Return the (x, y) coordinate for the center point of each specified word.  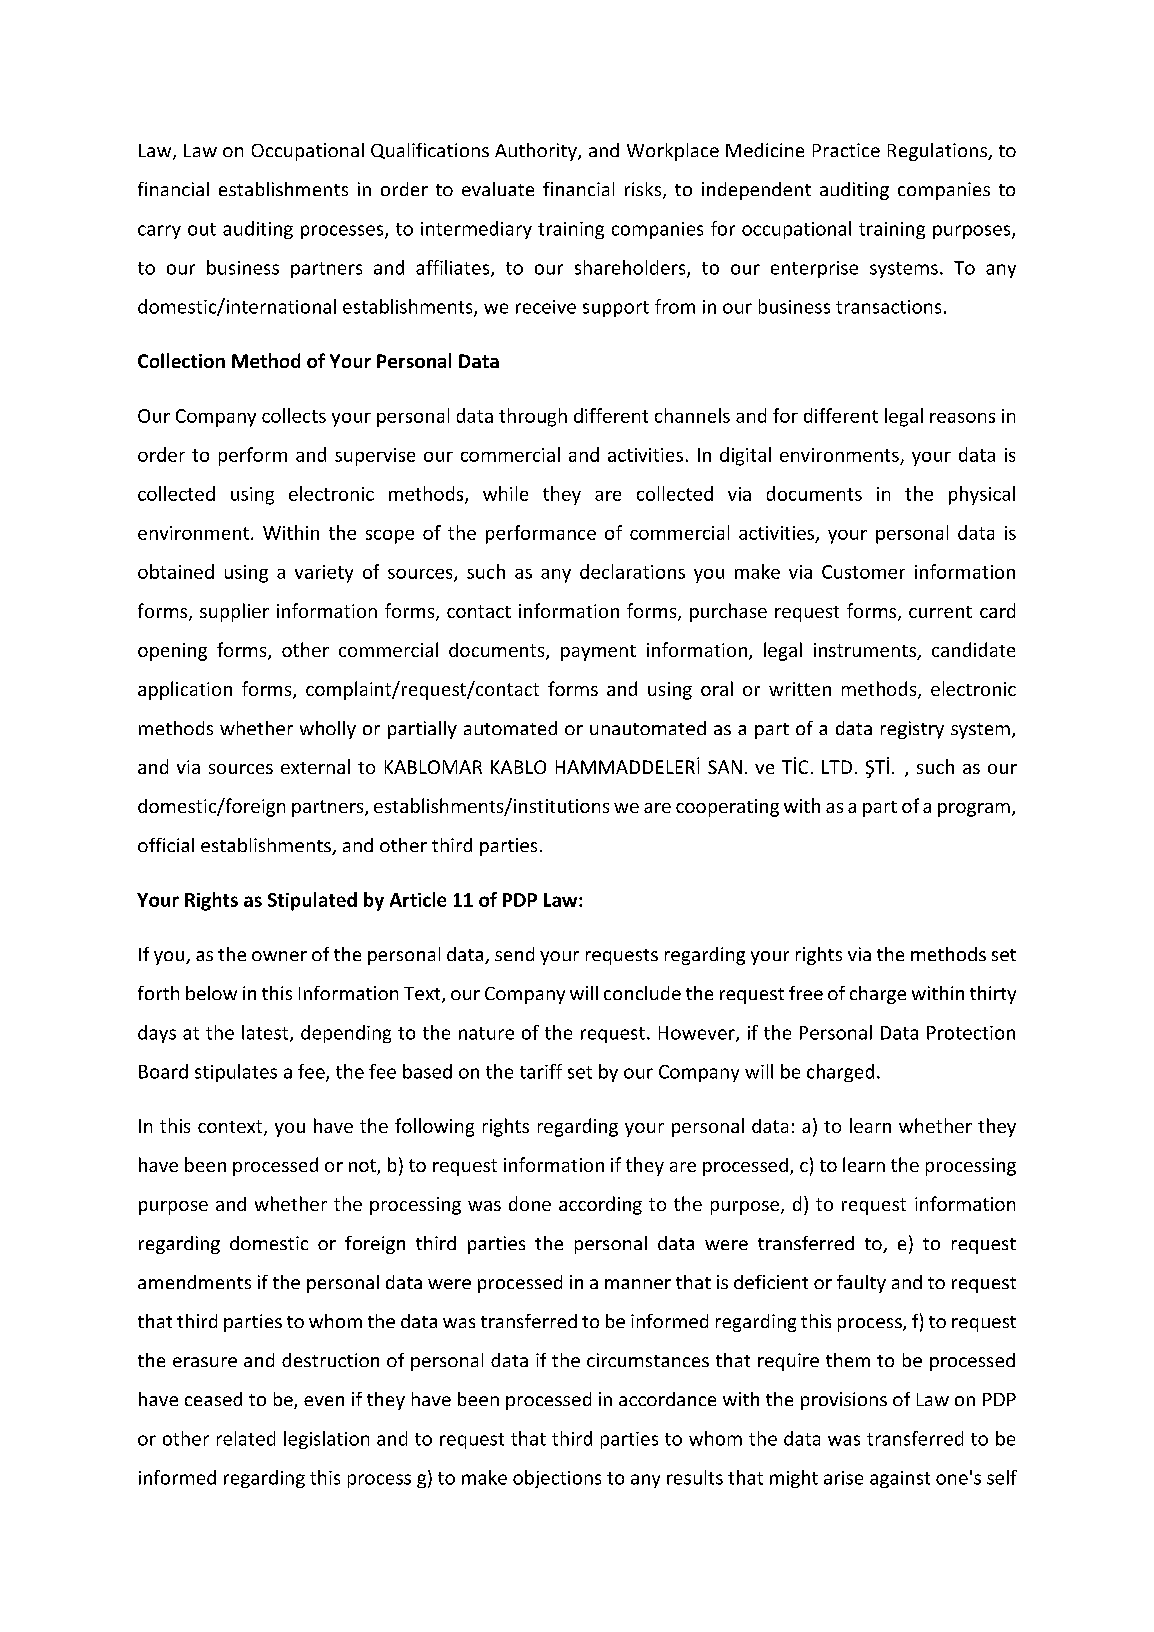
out (202, 229)
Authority (537, 152)
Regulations (938, 152)
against (900, 1479)
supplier (234, 612)
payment (598, 653)
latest (266, 1033)
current (940, 612)
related (246, 1438)
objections (557, 1479)
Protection (971, 1033)
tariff (541, 1071)
